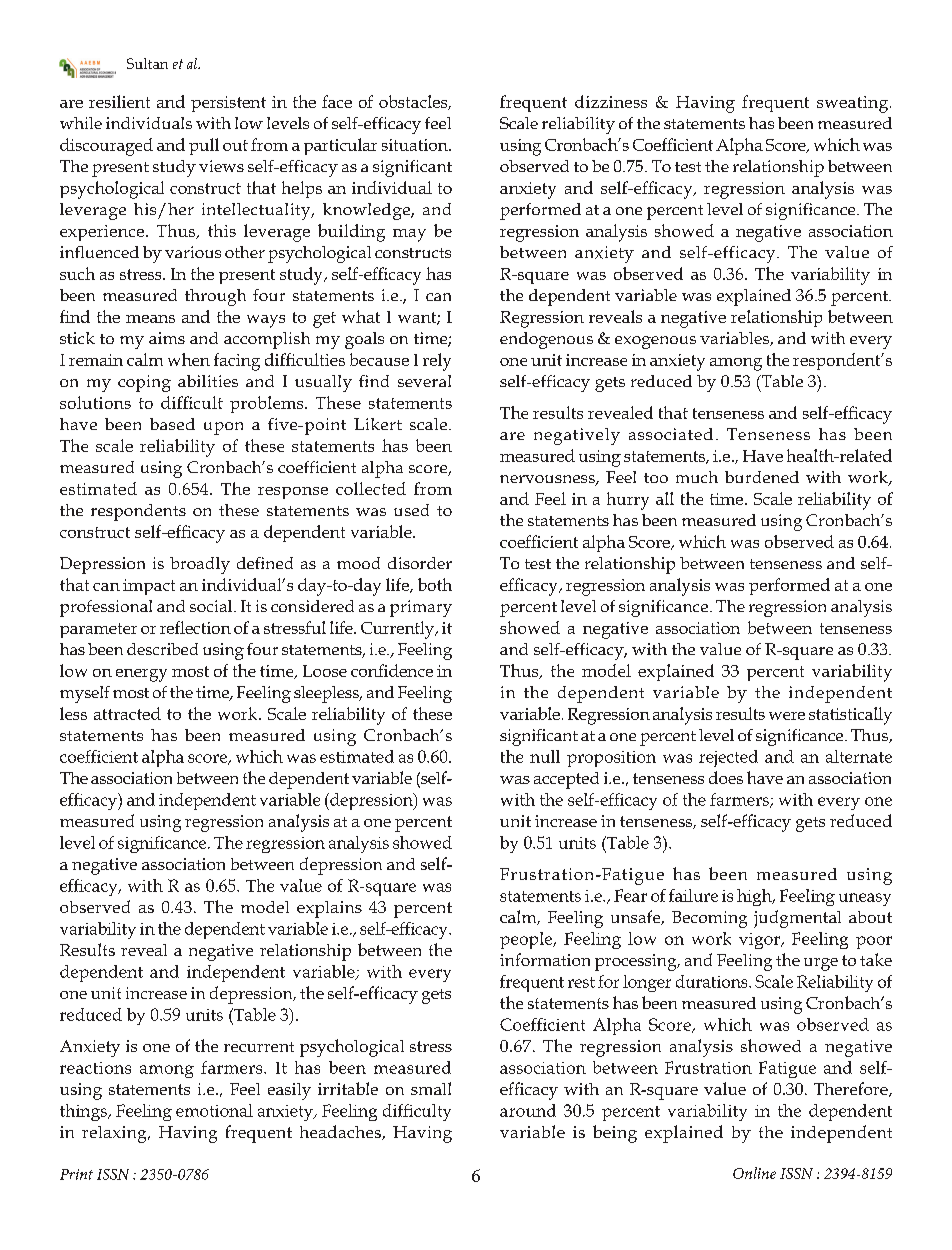 The width and height of the screenshot is (952, 1250). Describe the element at coordinates (416, 145) in the screenshot. I see `situation` at that location.
